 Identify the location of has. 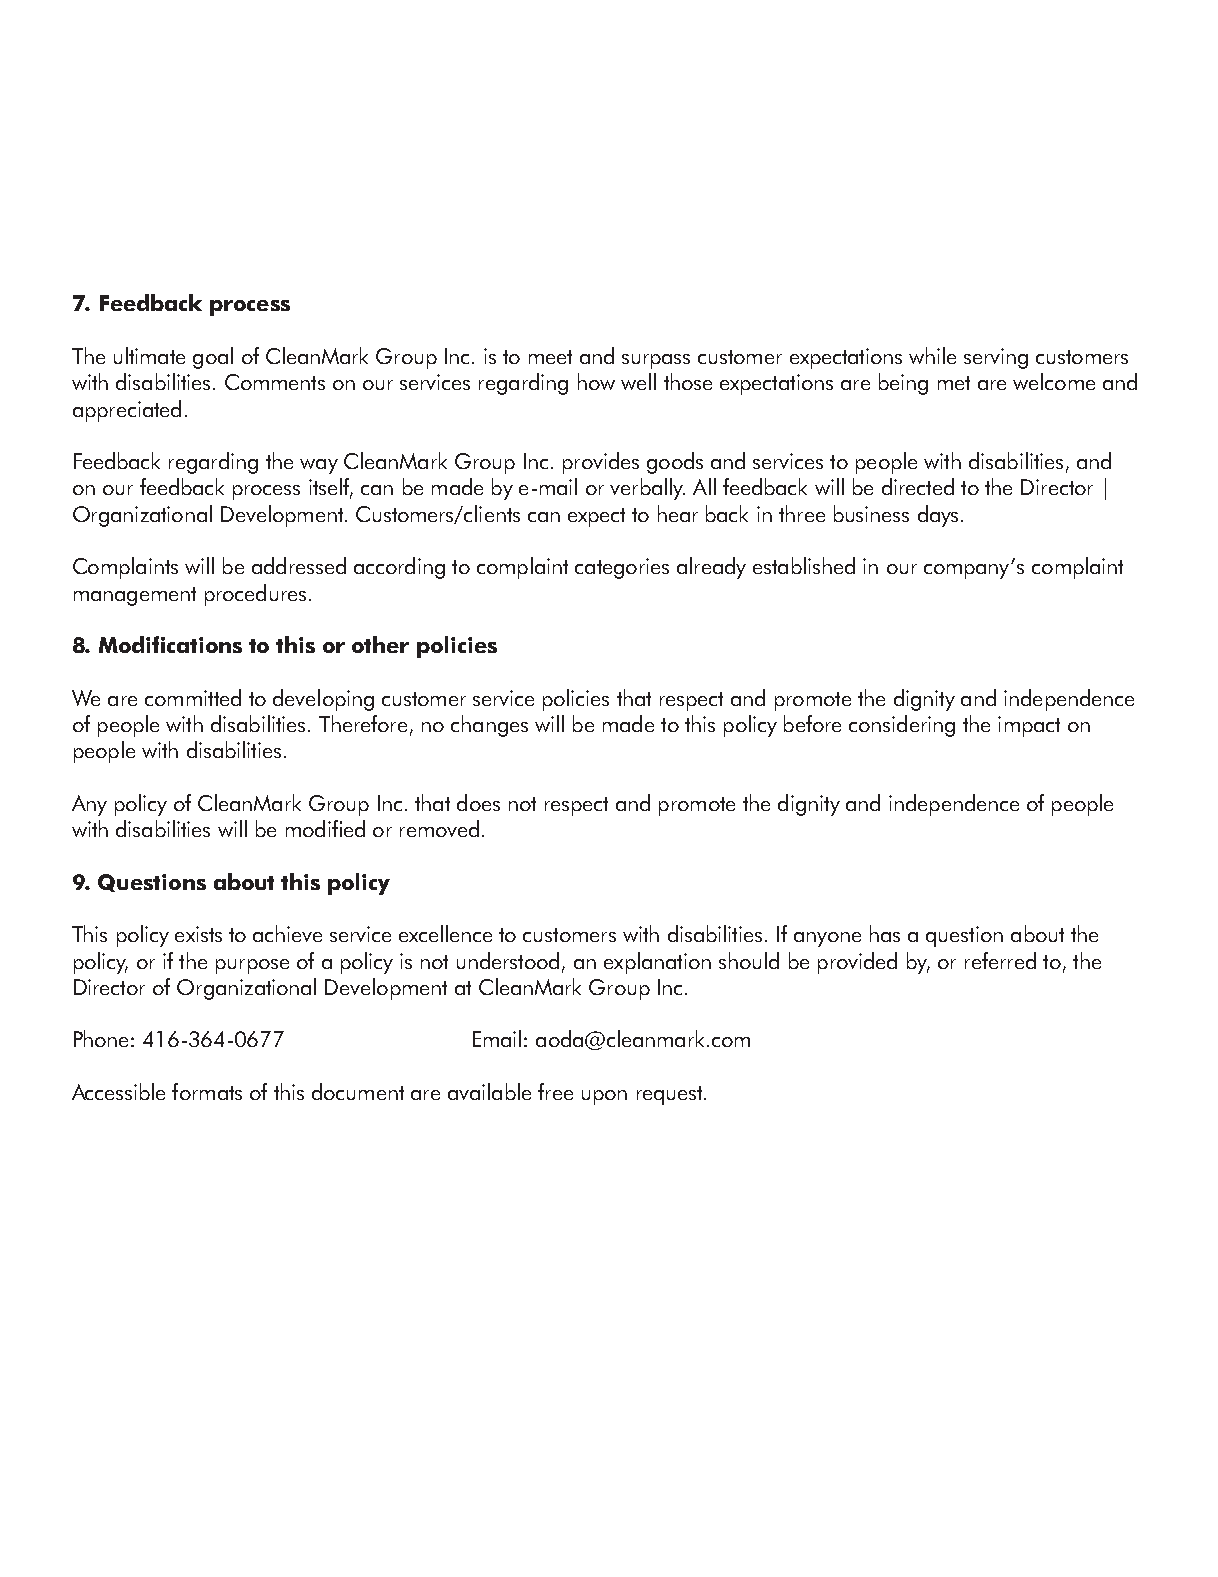
(885, 933).
